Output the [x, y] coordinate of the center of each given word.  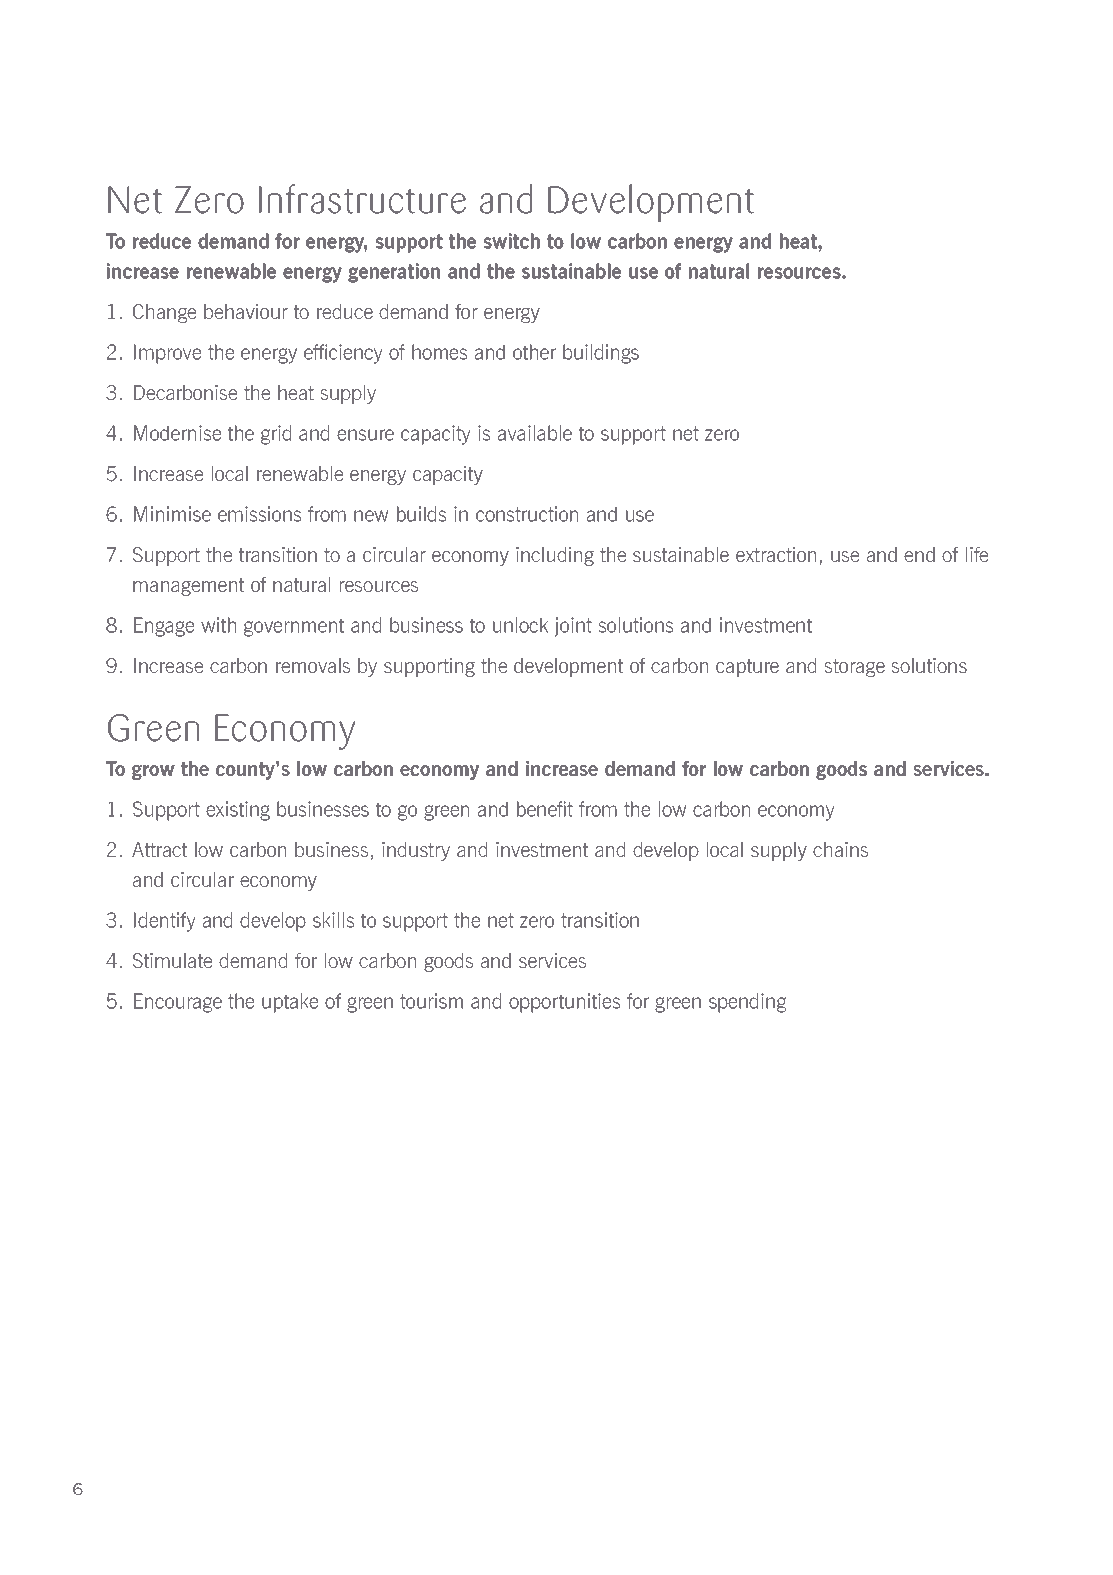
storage [855, 668]
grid [276, 435]
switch [512, 241]
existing [238, 811]
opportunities [564, 1003]
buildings [601, 354]
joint [573, 627]
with [218, 625]
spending [747, 1003]
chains [840, 849]
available [535, 433]
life [977, 554]
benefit [545, 809]
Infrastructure [362, 199]
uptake [290, 1003]
